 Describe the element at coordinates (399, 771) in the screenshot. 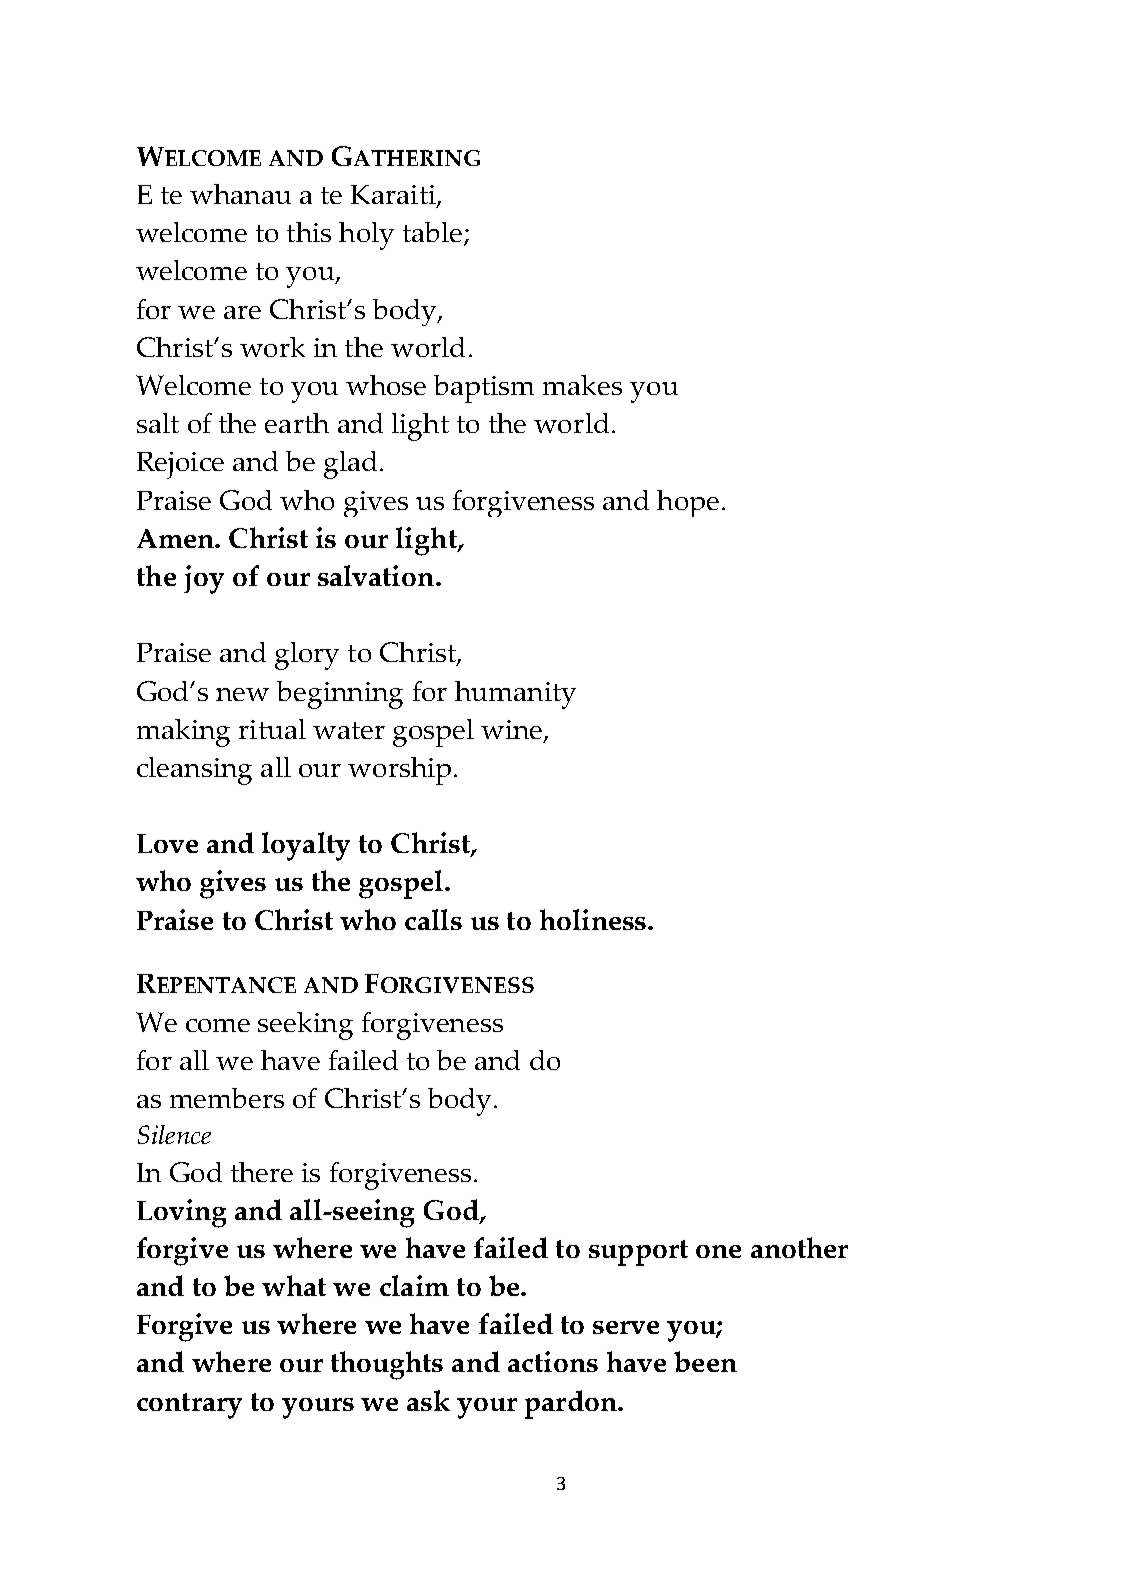

I see `worship` at that location.
